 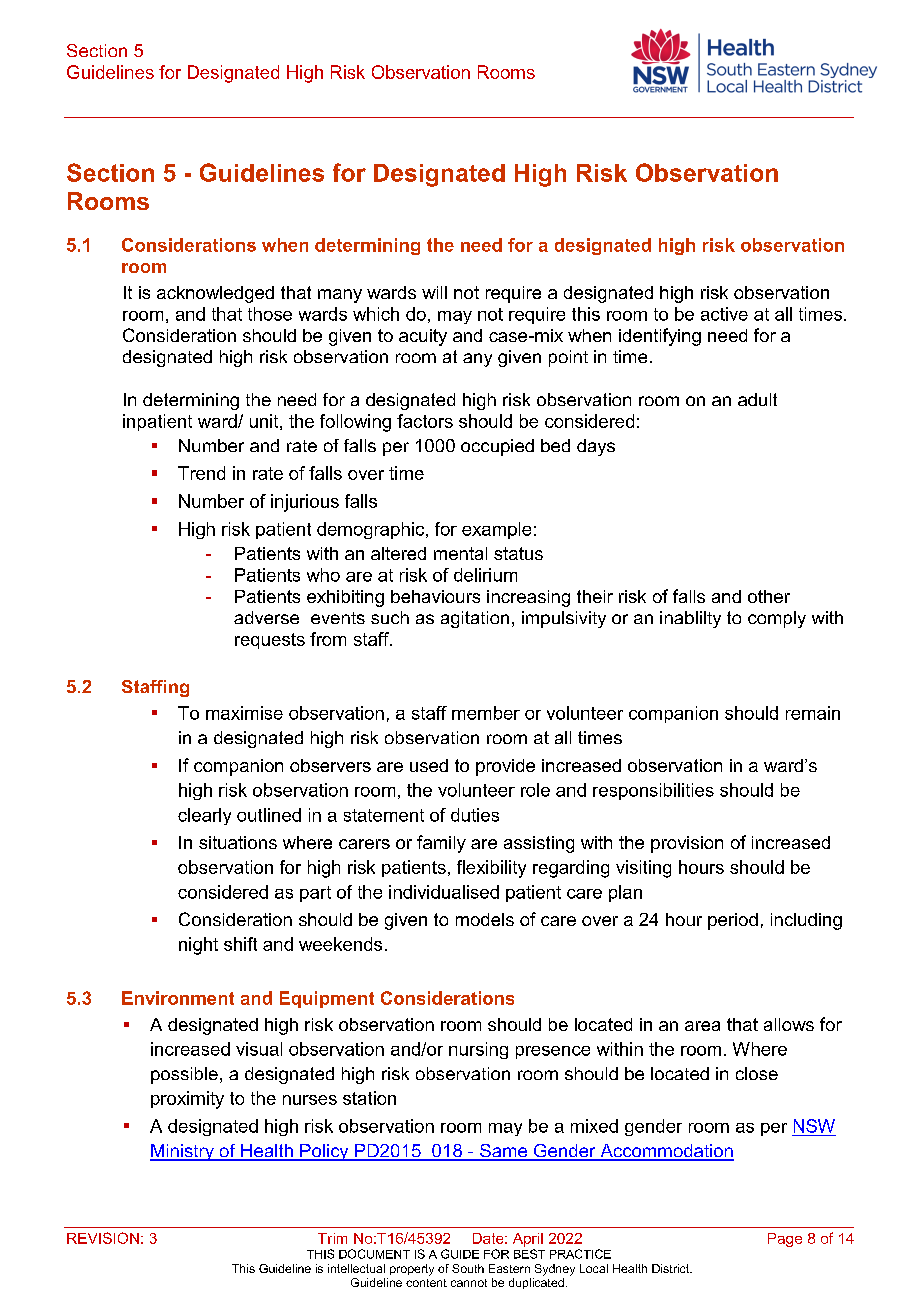 What do you see at coordinates (204, 816) in the page?
I see `clearly` at bounding box center [204, 816].
